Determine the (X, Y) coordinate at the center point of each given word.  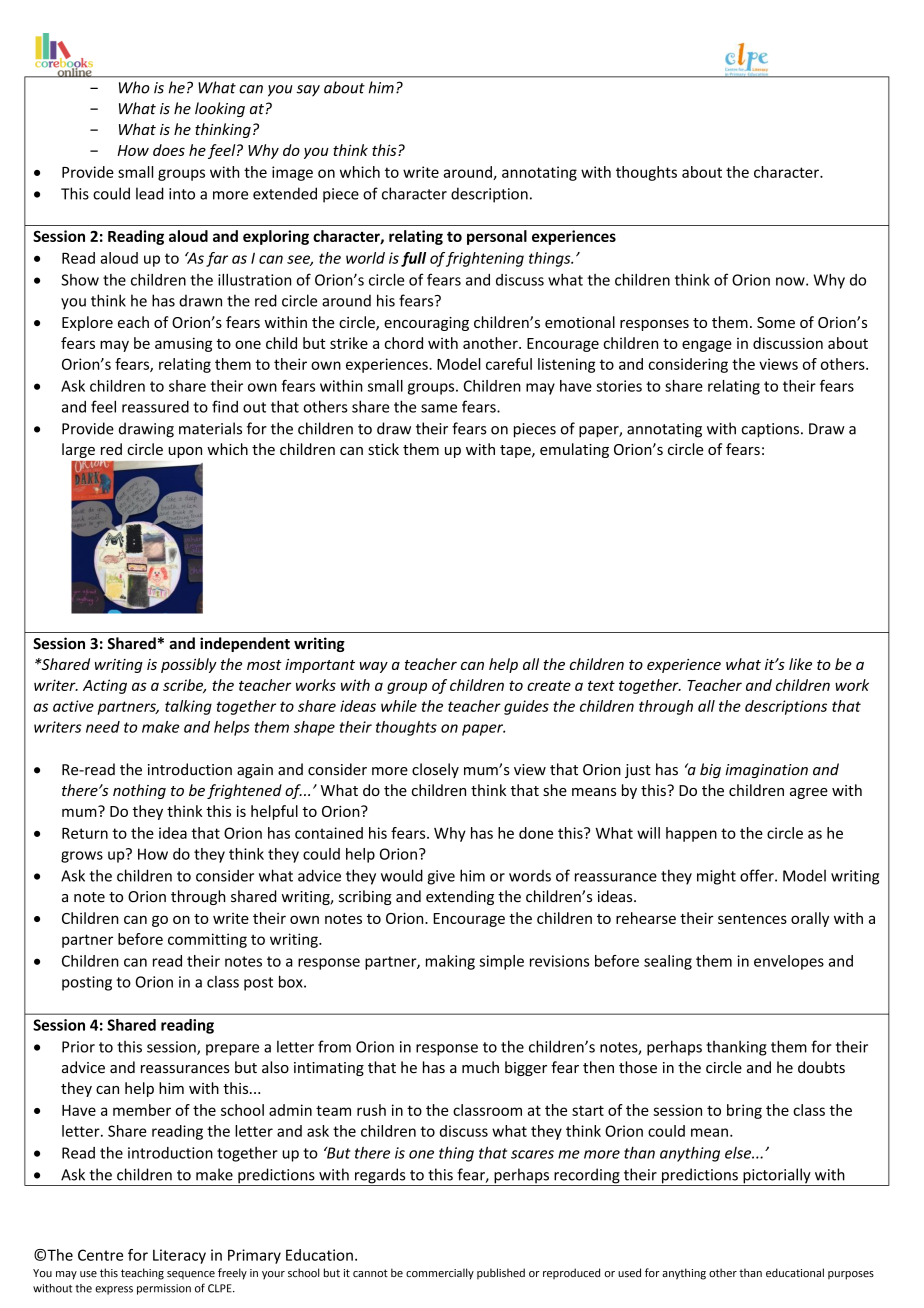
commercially (440, 1274)
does (169, 150)
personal (497, 237)
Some (776, 322)
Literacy (179, 1256)
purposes (851, 1275)
